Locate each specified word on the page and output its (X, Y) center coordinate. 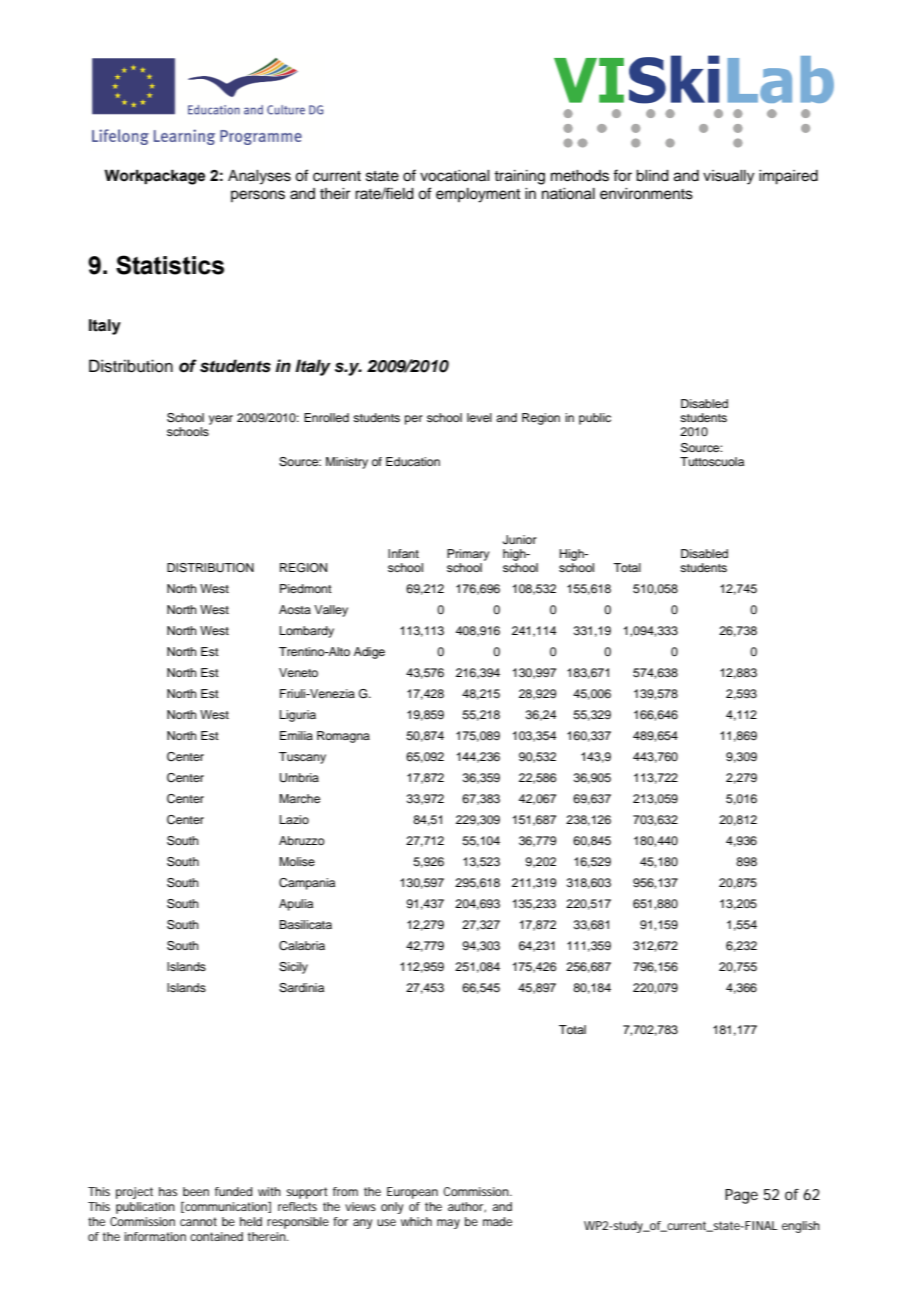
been (196, 1191)
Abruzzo (302, 840)
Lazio (294, 819)
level (479, 417)
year (221, 420)
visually (728, 177)
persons (258, 196)
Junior (520, 540)
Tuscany (302, 758)
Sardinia (301, 988)
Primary (468, 555)
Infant (403, 553)
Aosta (295, 609)
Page (741, 1196)
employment (478, 195)
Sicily (293, 968)
